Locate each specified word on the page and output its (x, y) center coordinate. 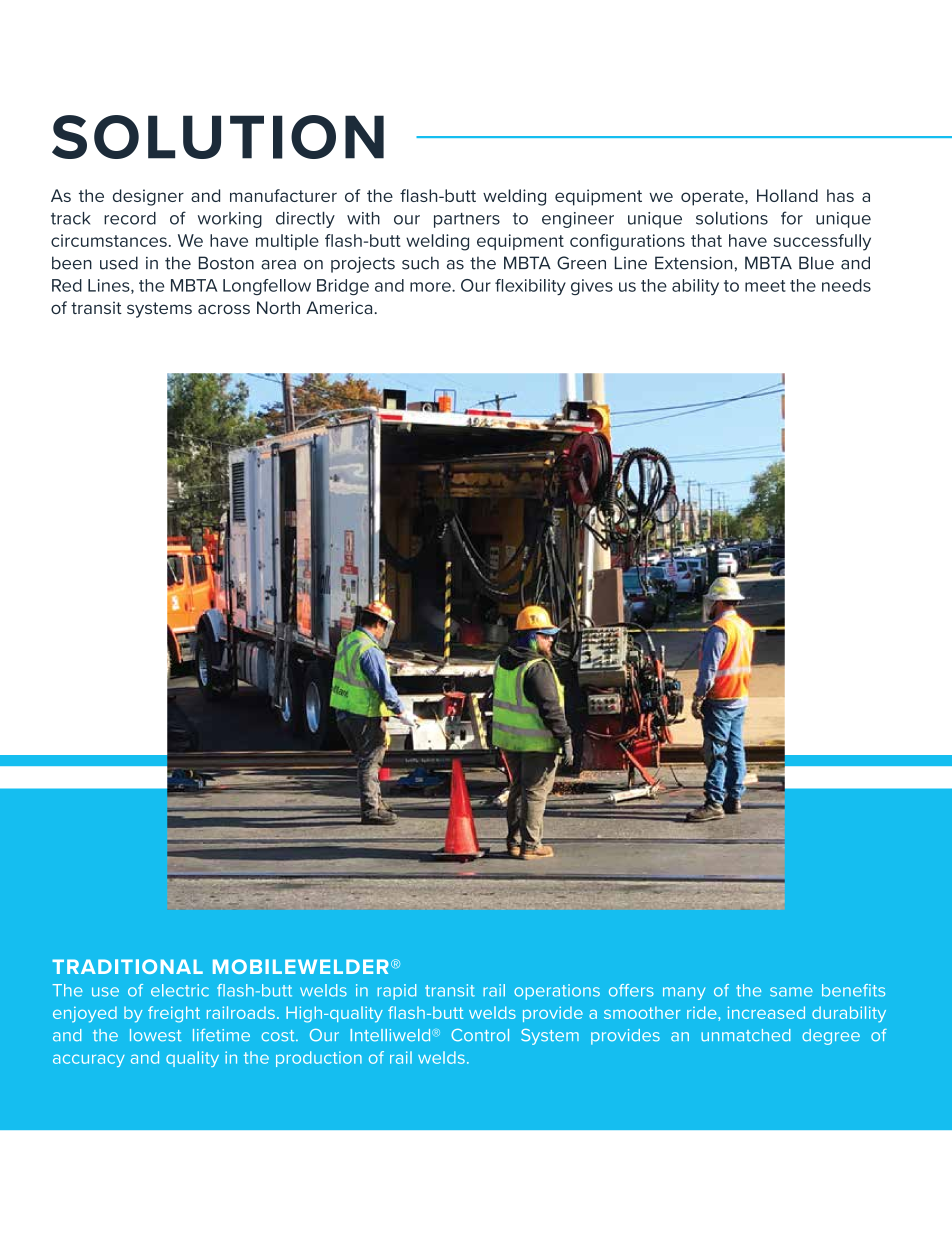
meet (765, 286)
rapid (396, 992)
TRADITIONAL (127, 966)
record (130, 218)
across (224, 309)
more (431, 287)
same (791, 992)
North (278, 307)
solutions (732, 218)
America (339, 307)
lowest (155, 1035)
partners (467, 220)
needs (846, 285)
